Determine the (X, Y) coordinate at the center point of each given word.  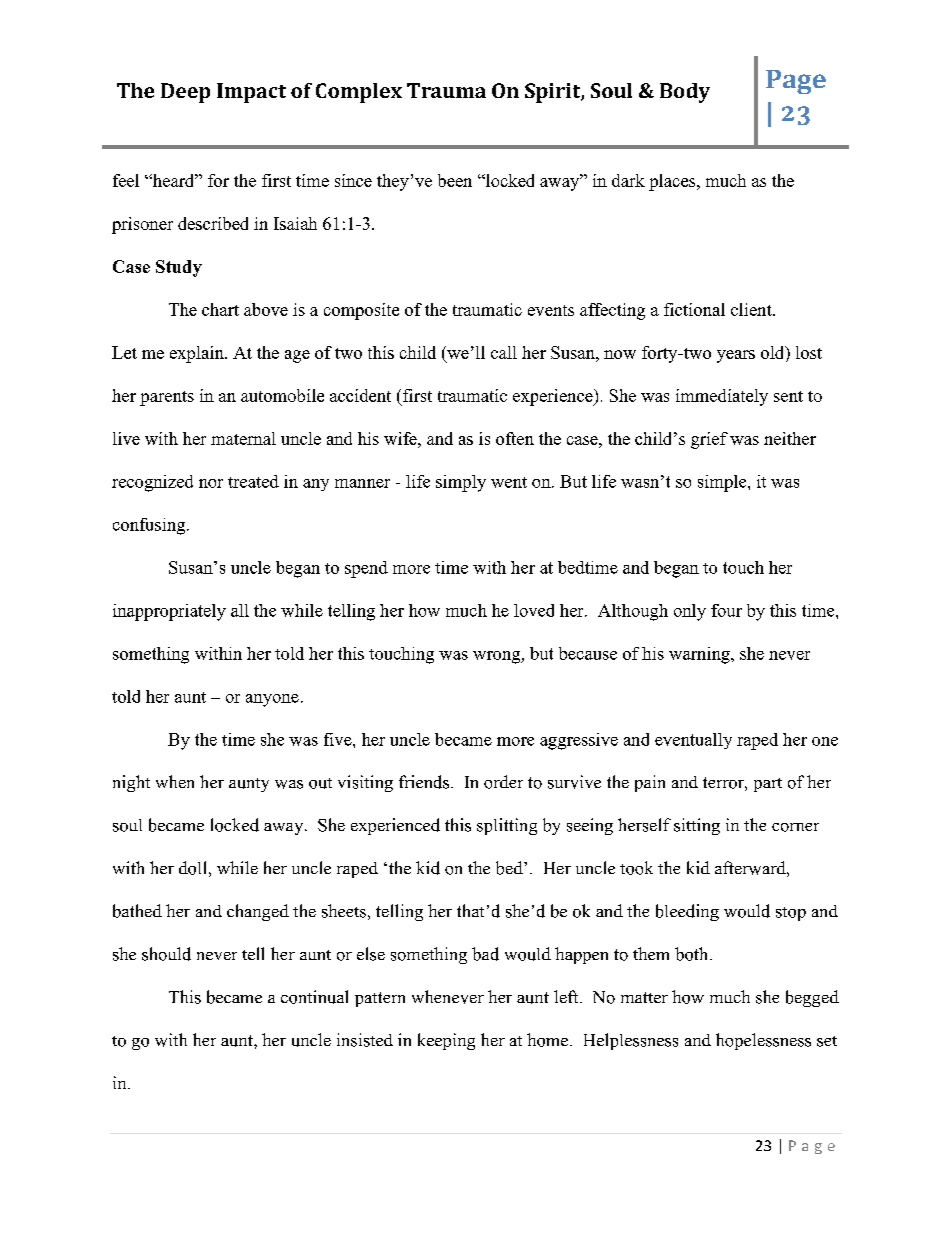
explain (198, 354)
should (166, 954)
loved (534, 610)
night (131, 783)
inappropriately (169, 612)
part (768, 785)
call (504, 352)
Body (685, 93)
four (726, 610)
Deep (185, 93)
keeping (446, 1041)
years (736, 356)
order (503, 782)
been (455, 180)
